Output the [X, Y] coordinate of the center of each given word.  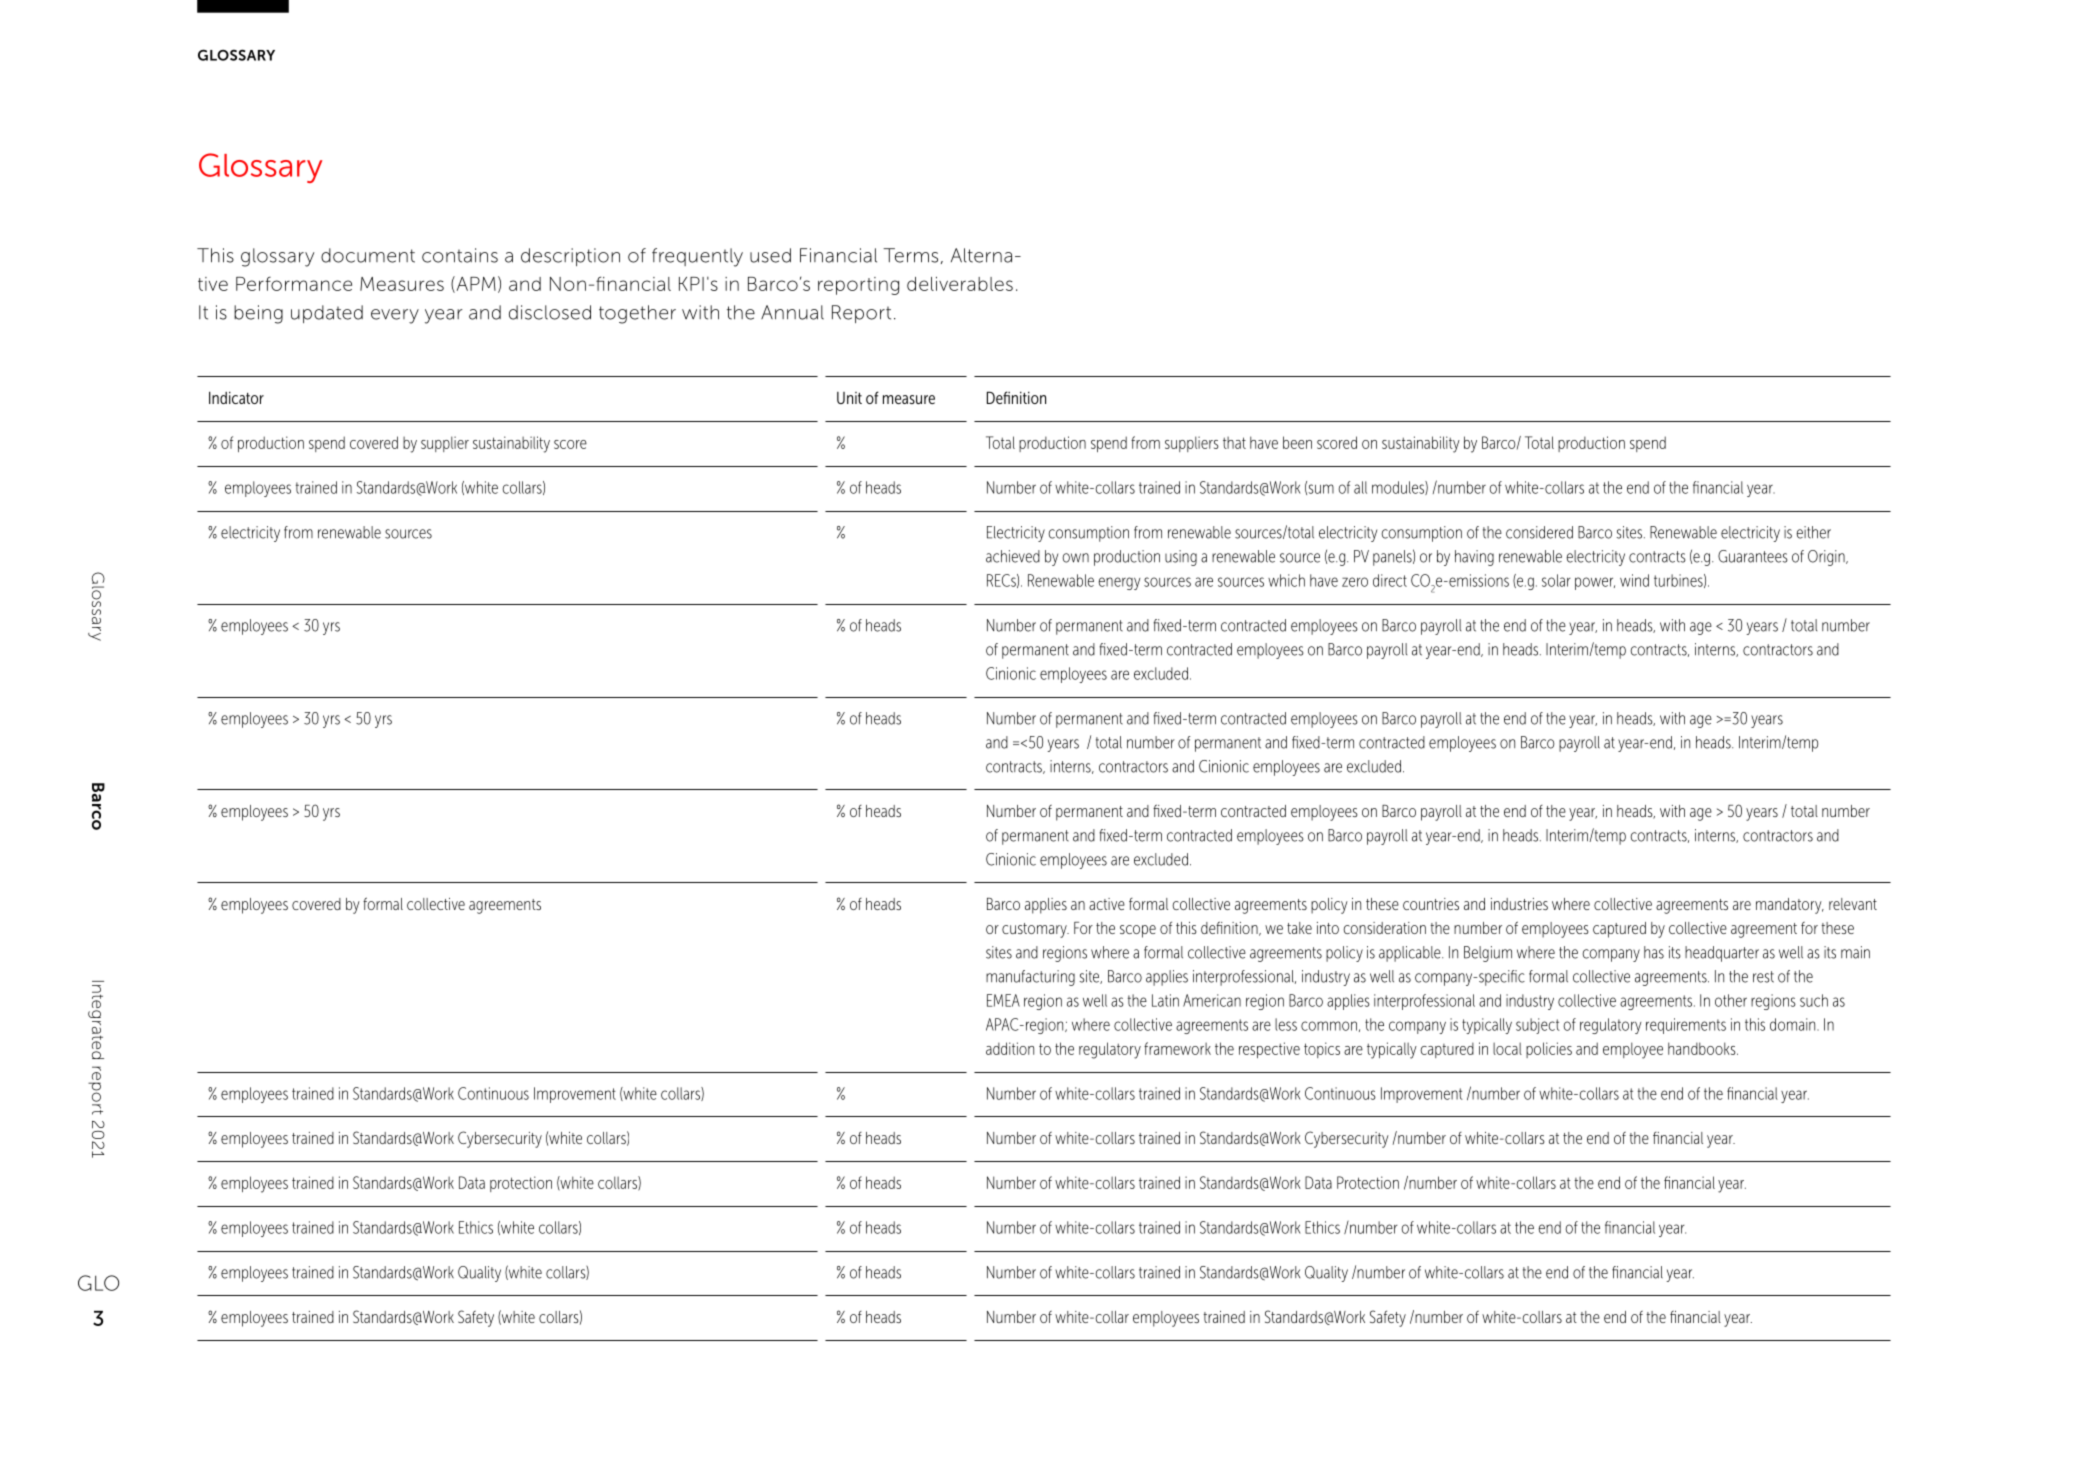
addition [1010, 1048]
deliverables [960, 284]
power [1595, 583]
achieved [1013, 556]
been [1297, 442]
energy [1120, 583]
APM [475, 284]
